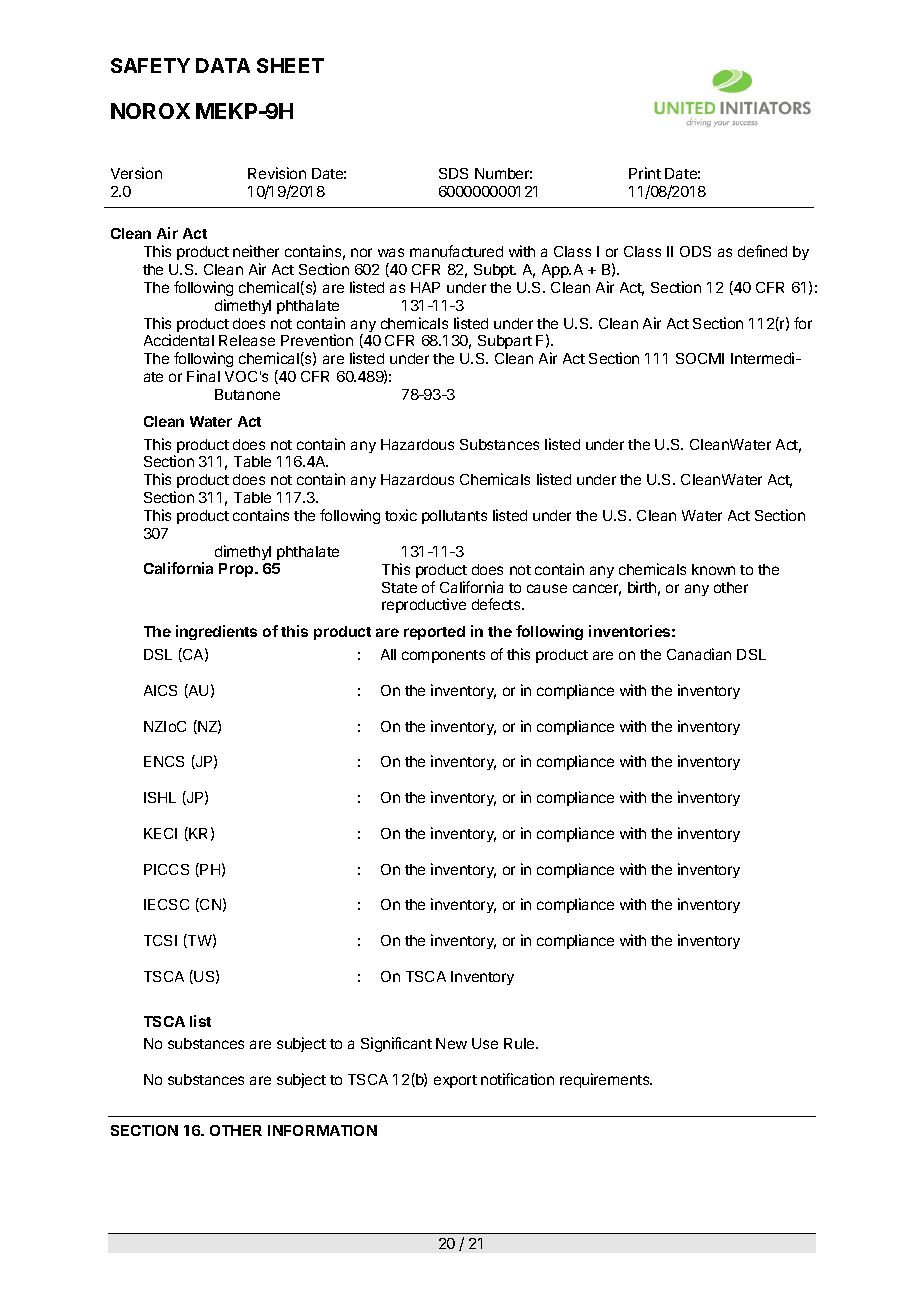  Describe the element at coordinates (695, 251) in the screenshot. I see `ODS` at that location.
